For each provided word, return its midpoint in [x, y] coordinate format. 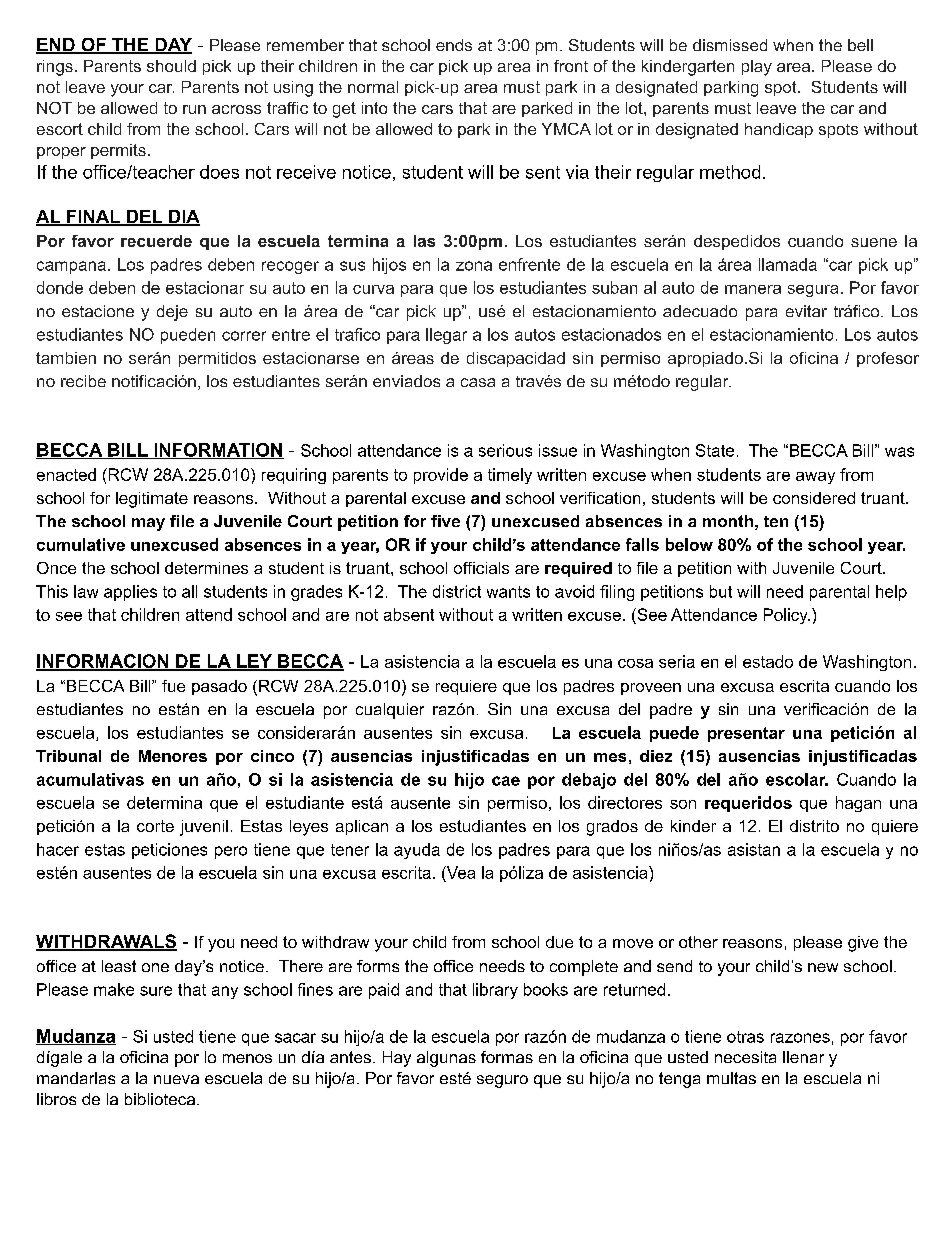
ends [454, 45]
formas [507, 1057]
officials [481, 568]
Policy [787, 616]
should [171, 66]
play [757, 68]
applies [130, 593]
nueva [176, 1079]
